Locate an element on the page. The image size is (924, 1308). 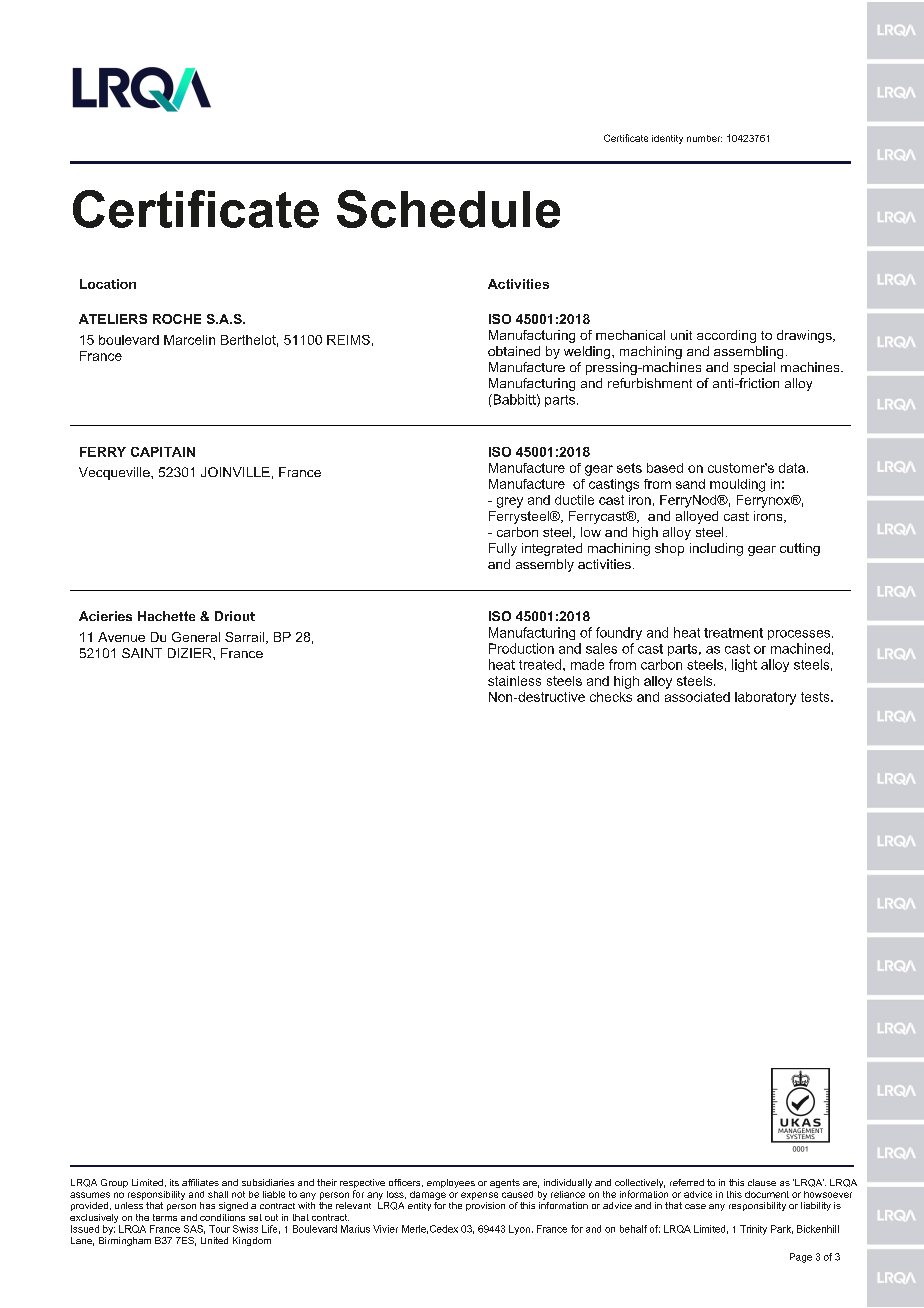
stainless is located at coordinates (514, 681).
